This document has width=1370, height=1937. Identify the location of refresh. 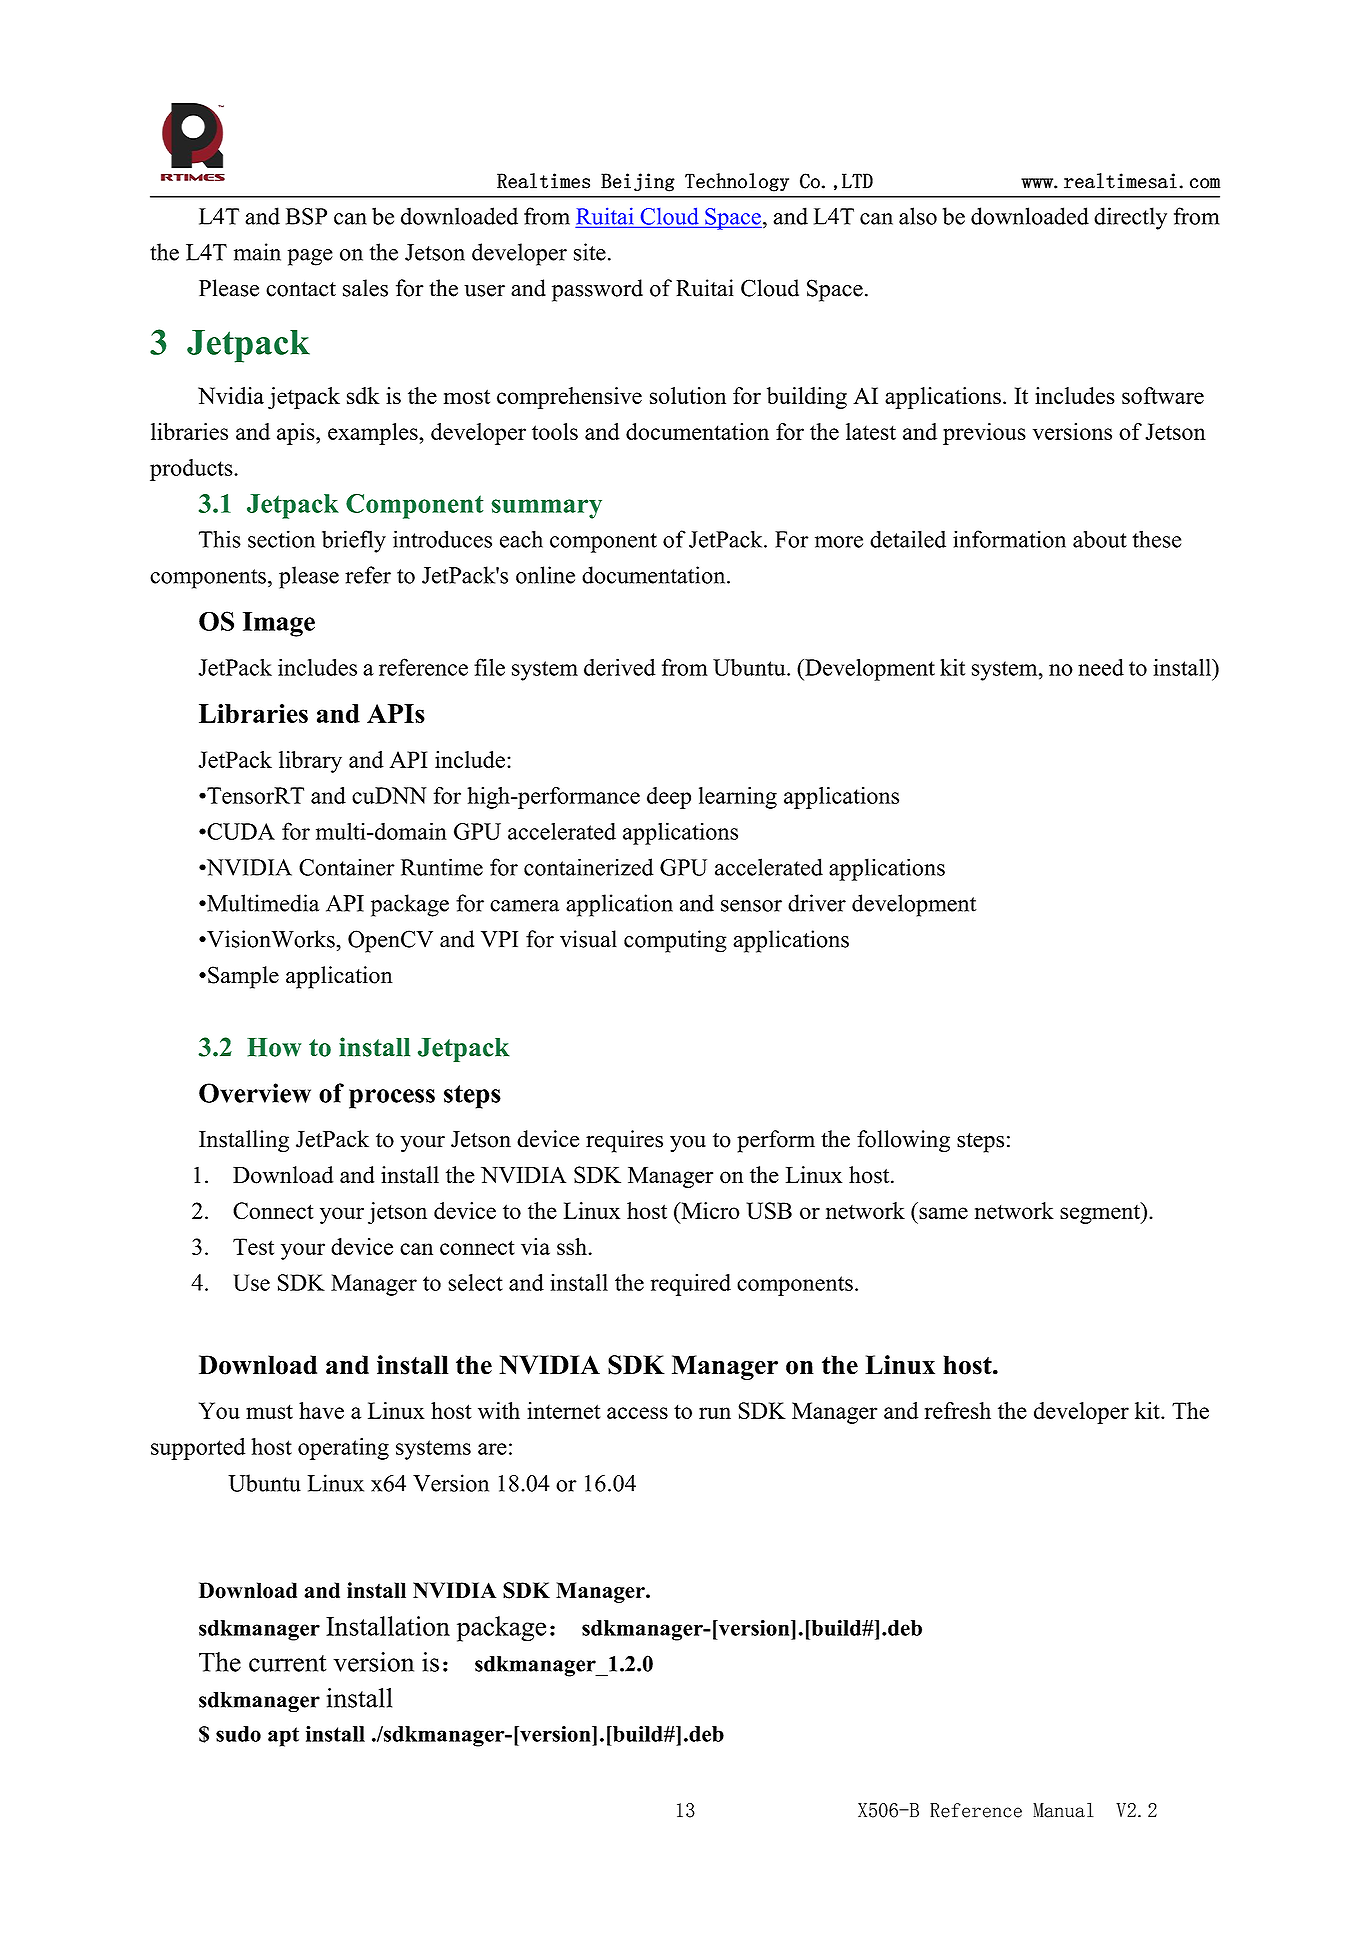
(958, 1410).
